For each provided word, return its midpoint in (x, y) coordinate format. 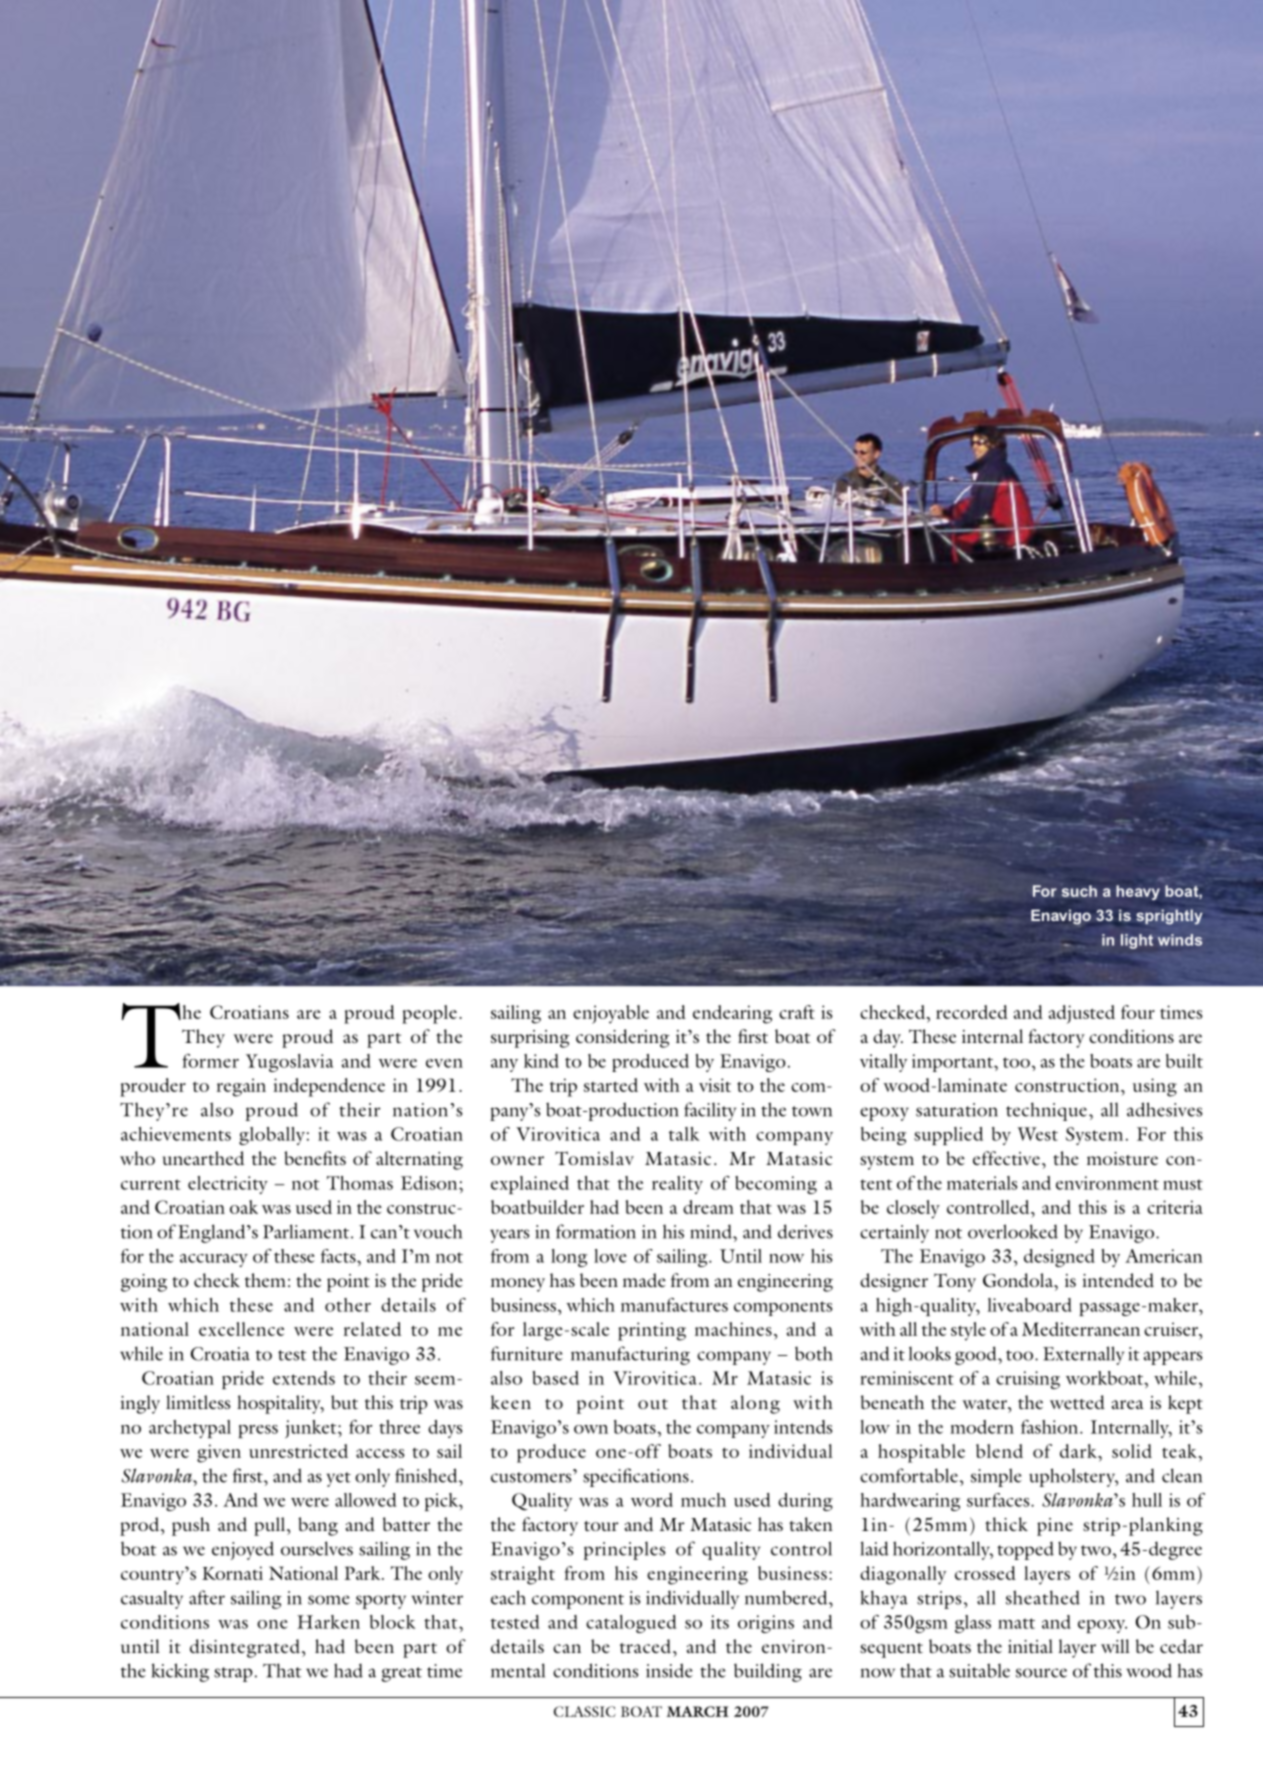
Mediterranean (1081, 1329)
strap (233, 1674)
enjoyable (611, 1014)
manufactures (674, 1305)
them (265, 1280)
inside (669, 1670)
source (1041, 1673)
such (1079, 891)
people (429, 1014)
